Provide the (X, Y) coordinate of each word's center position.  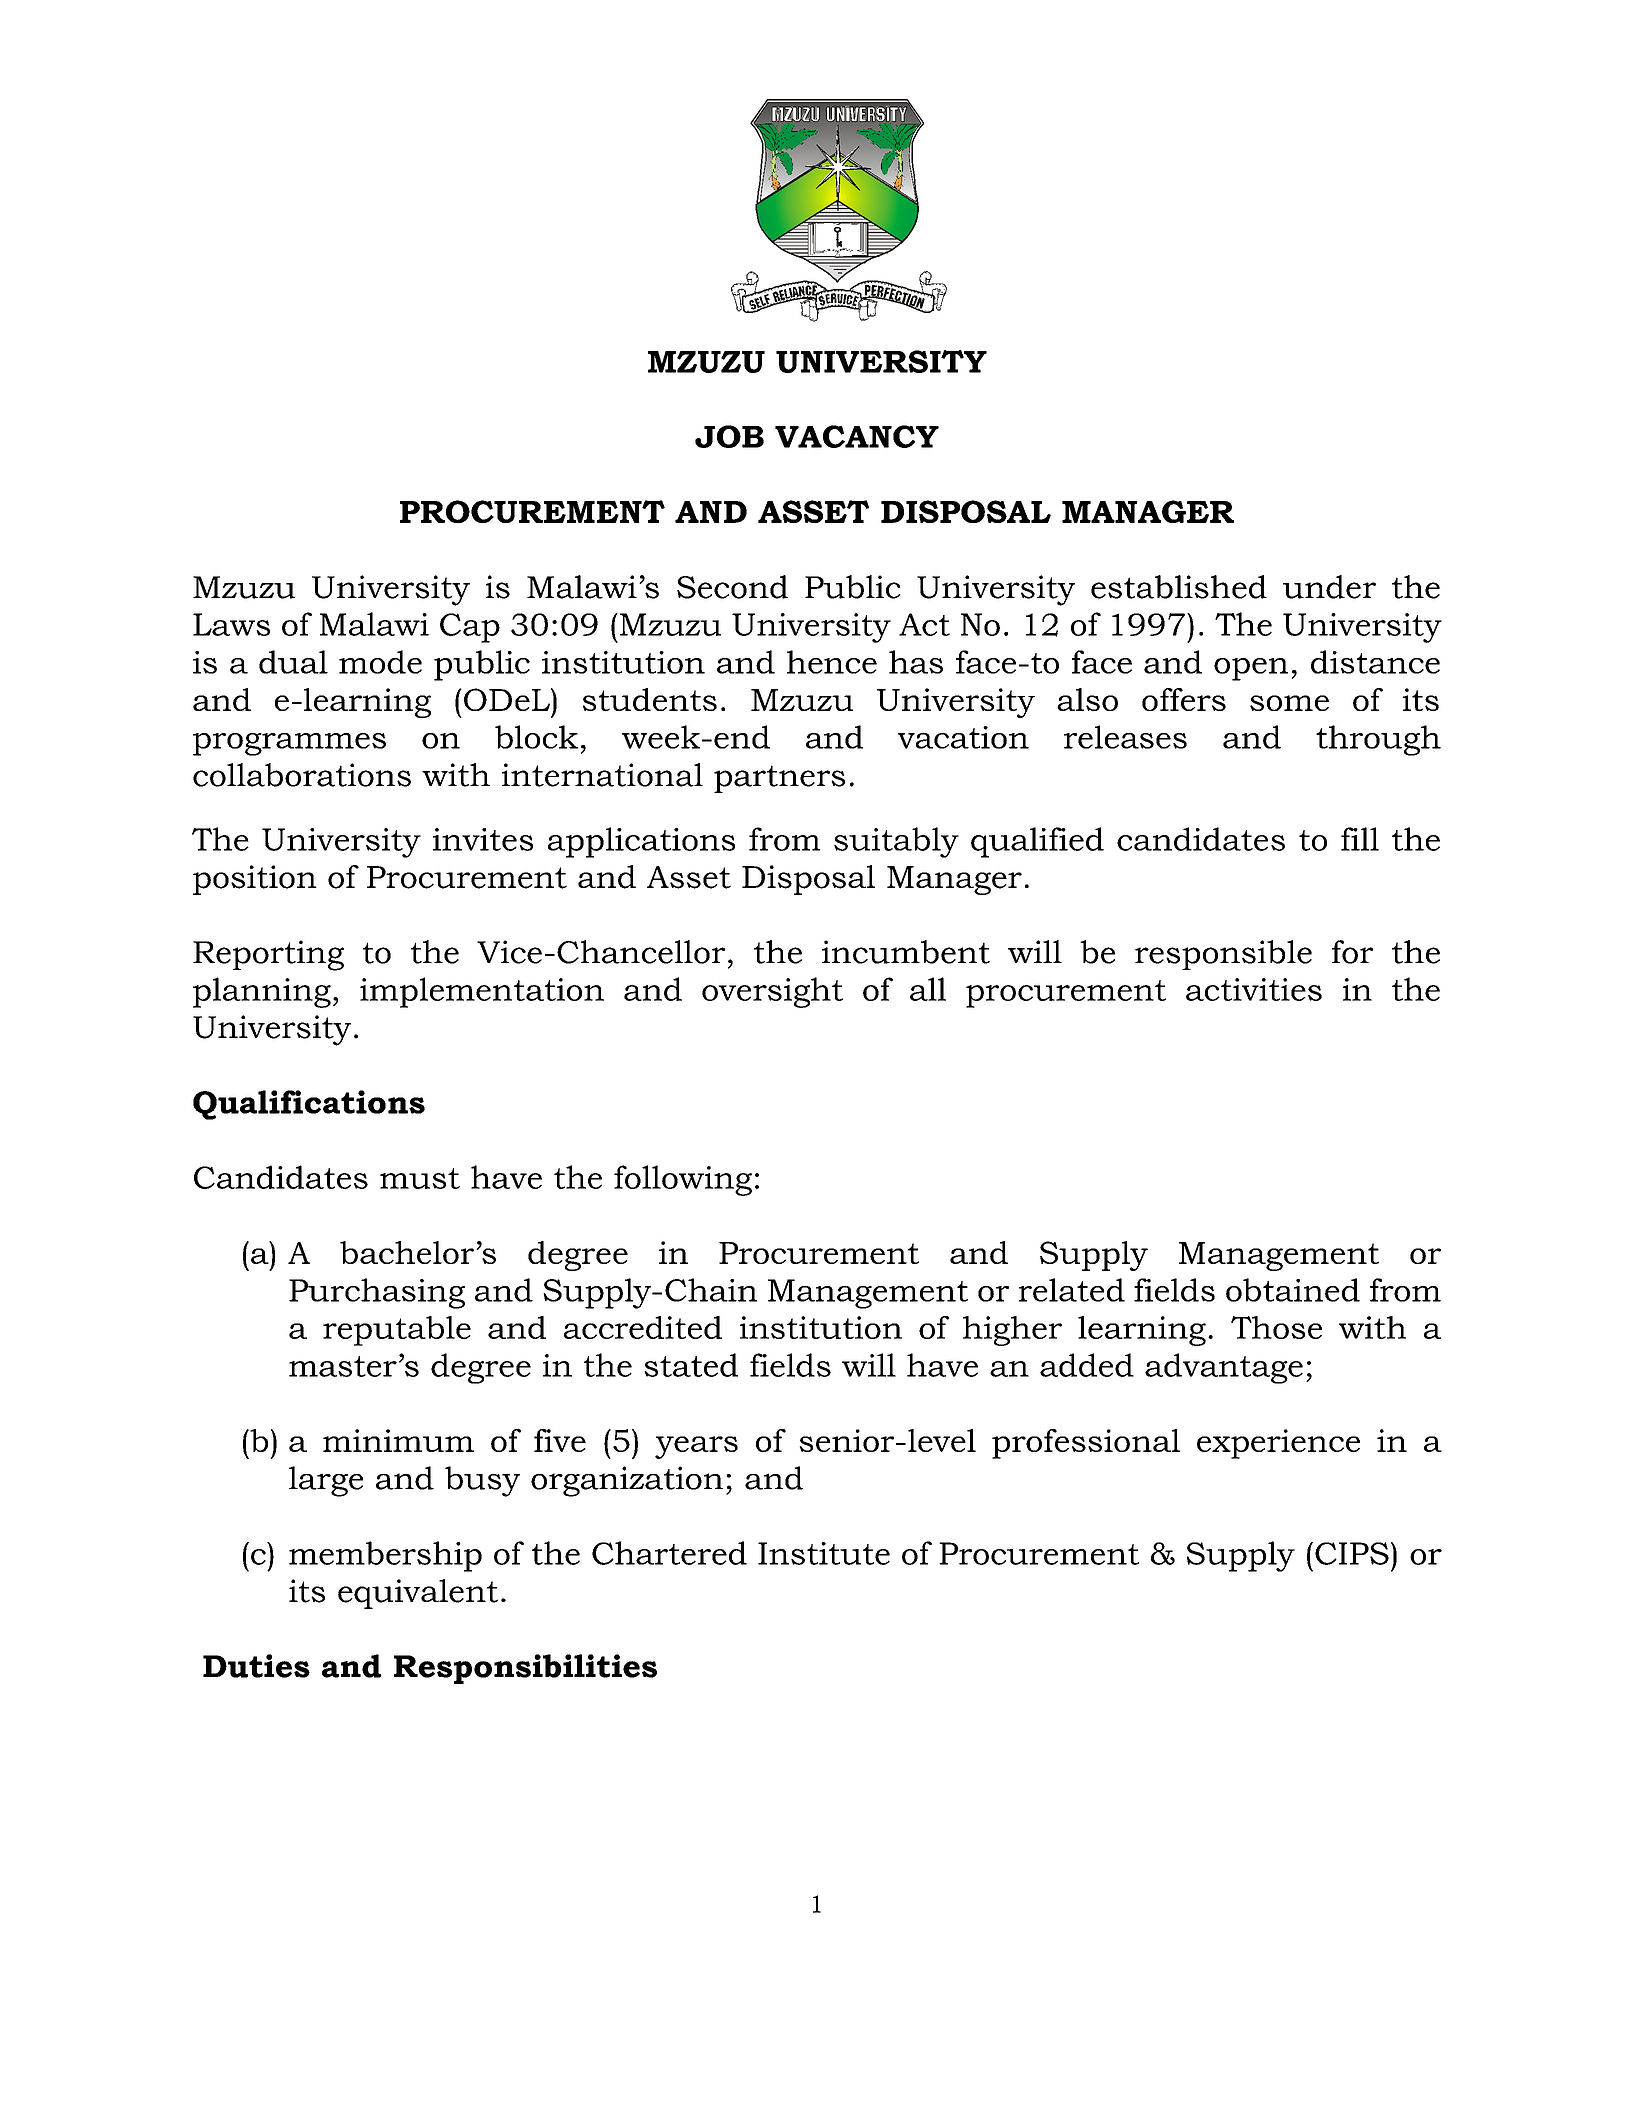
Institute (824, 1553)
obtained (1293, 1290)
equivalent (418, 1594)
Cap (470, 628)
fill (1360, 839)
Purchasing (377, 1293)
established (1179, 587)
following (683, 1180)
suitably (896, 842)
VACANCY (857, 436)
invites (483, 839)
